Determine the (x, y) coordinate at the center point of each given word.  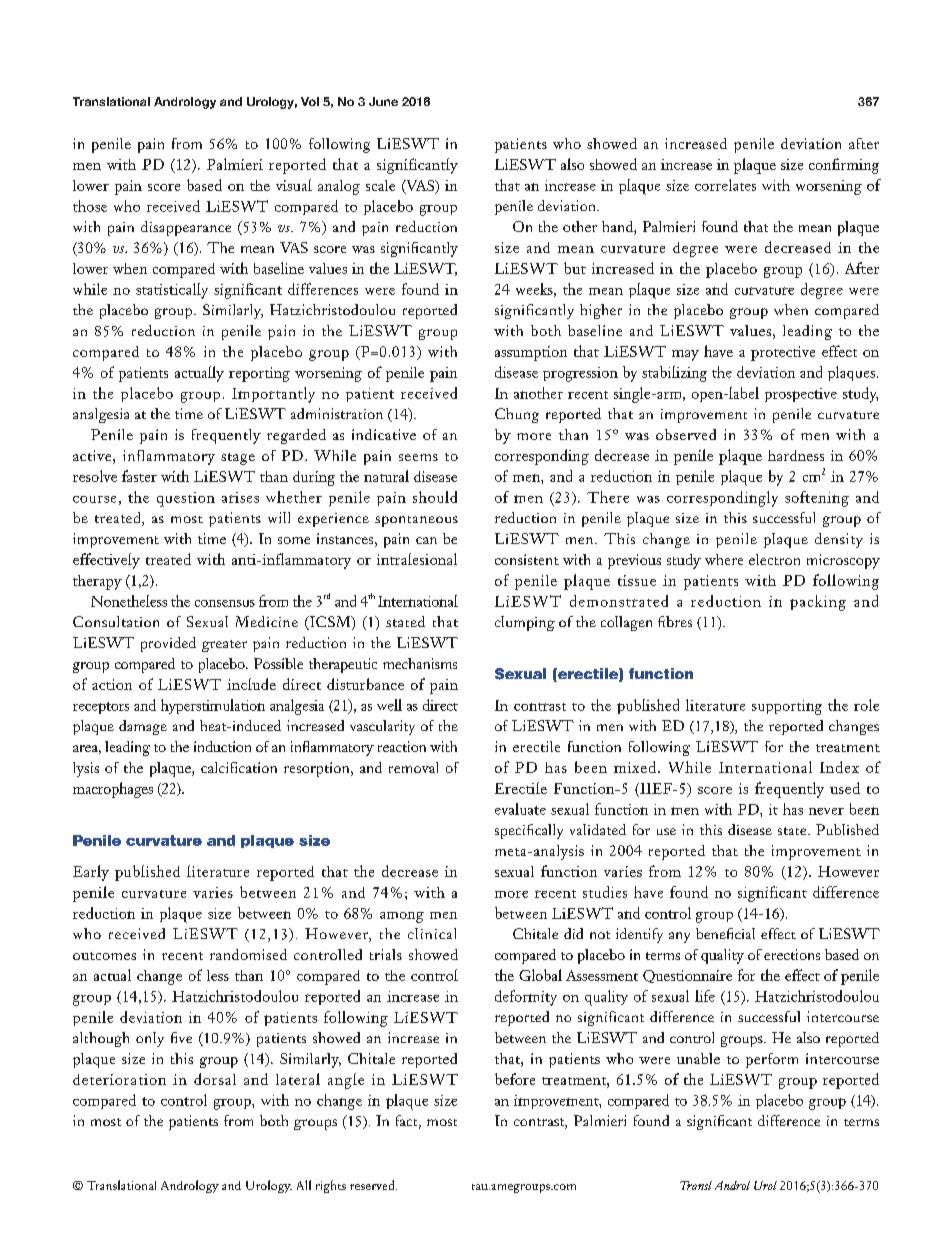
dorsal (215, 1079)
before (515, 1079)
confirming (844, 166)
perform (772, 1060)
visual (294, 185)
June (383, 101)
